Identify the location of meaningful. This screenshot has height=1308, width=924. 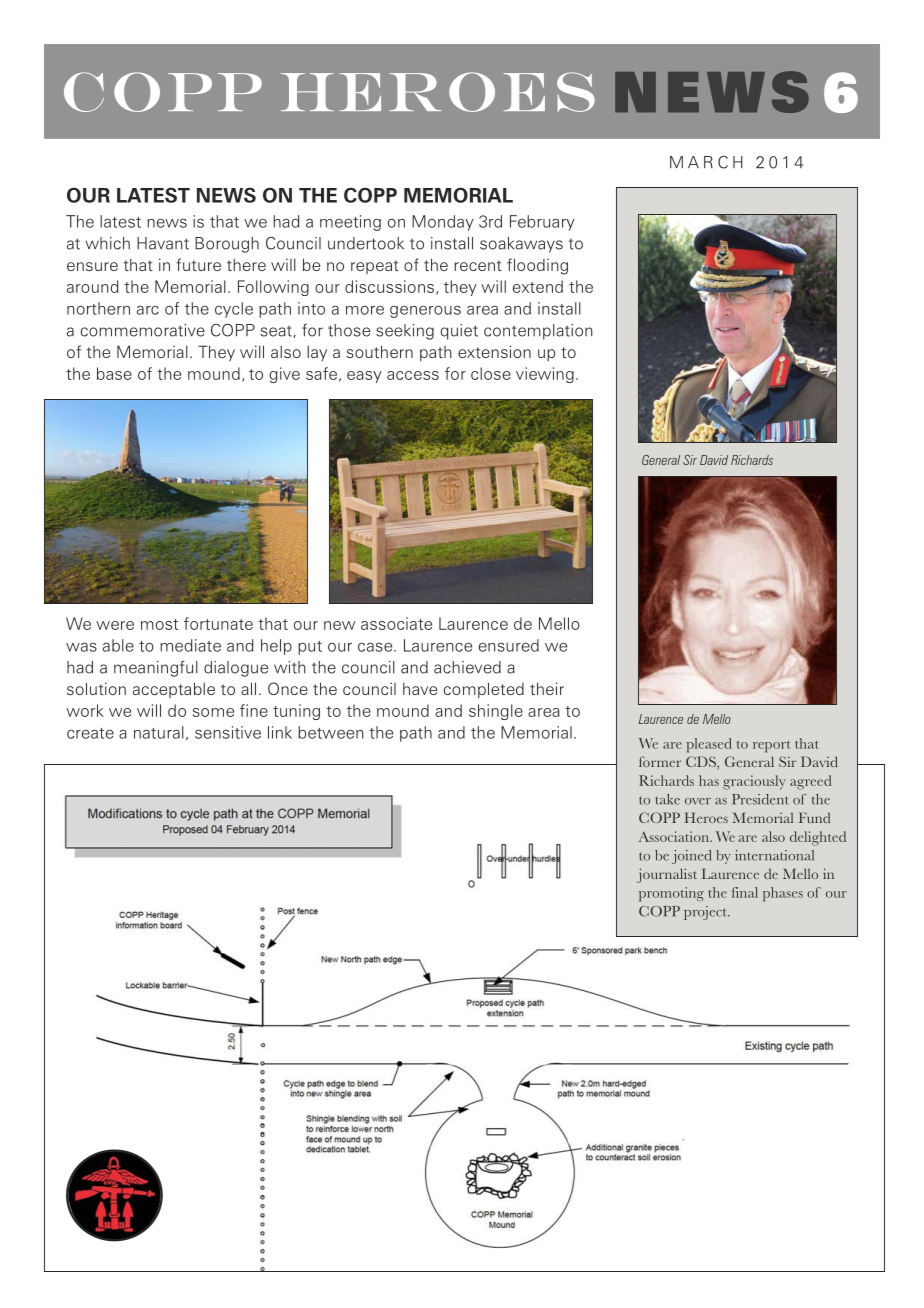
(156, 668).
